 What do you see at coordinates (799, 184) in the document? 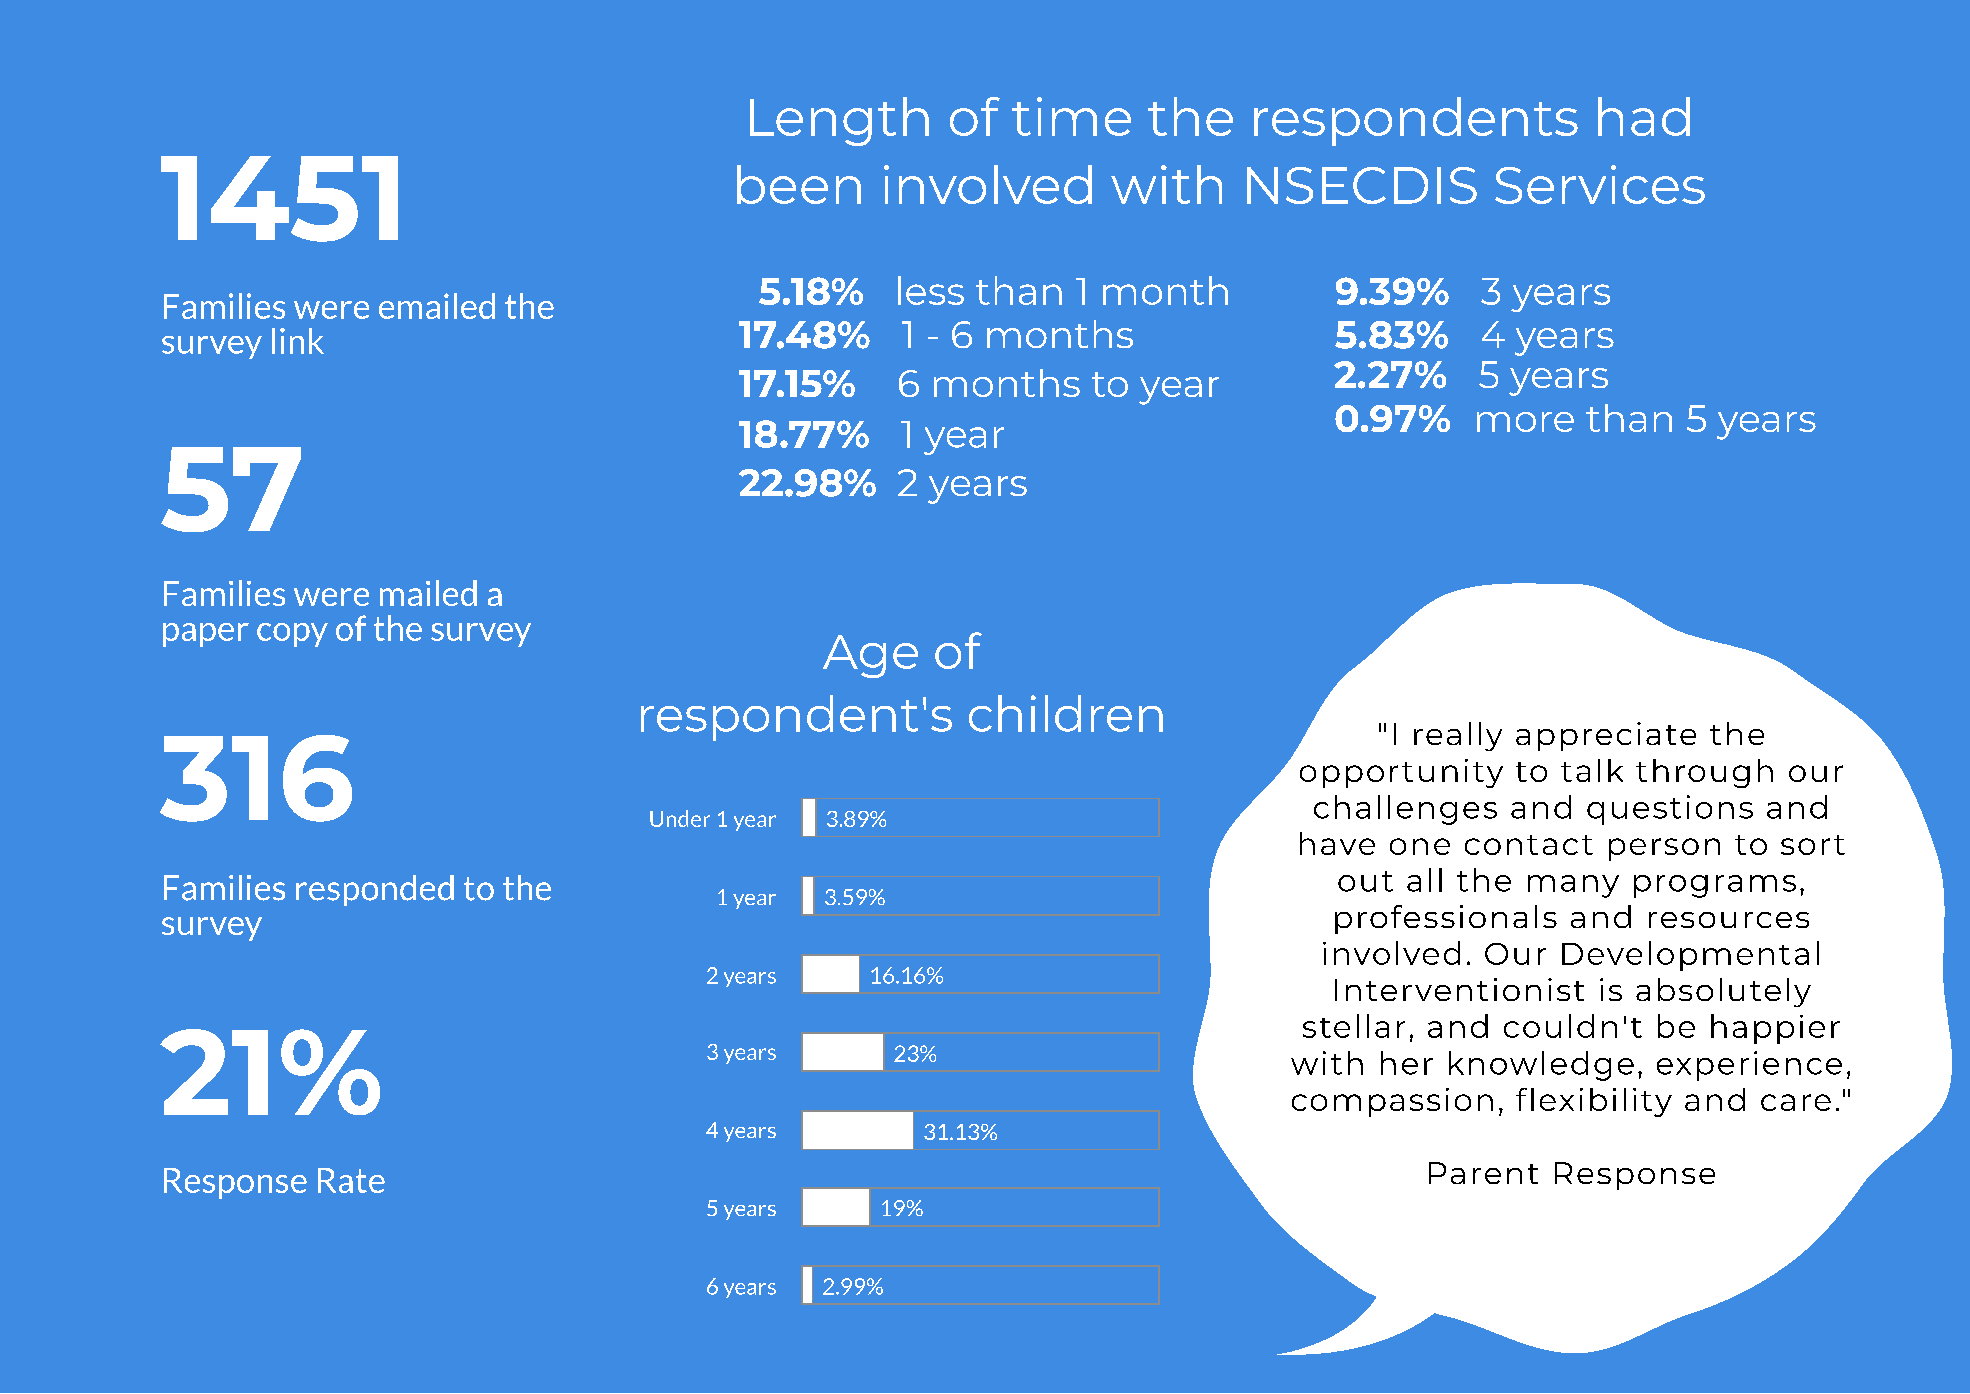
I see `been` at bounding box center [799, 184].
